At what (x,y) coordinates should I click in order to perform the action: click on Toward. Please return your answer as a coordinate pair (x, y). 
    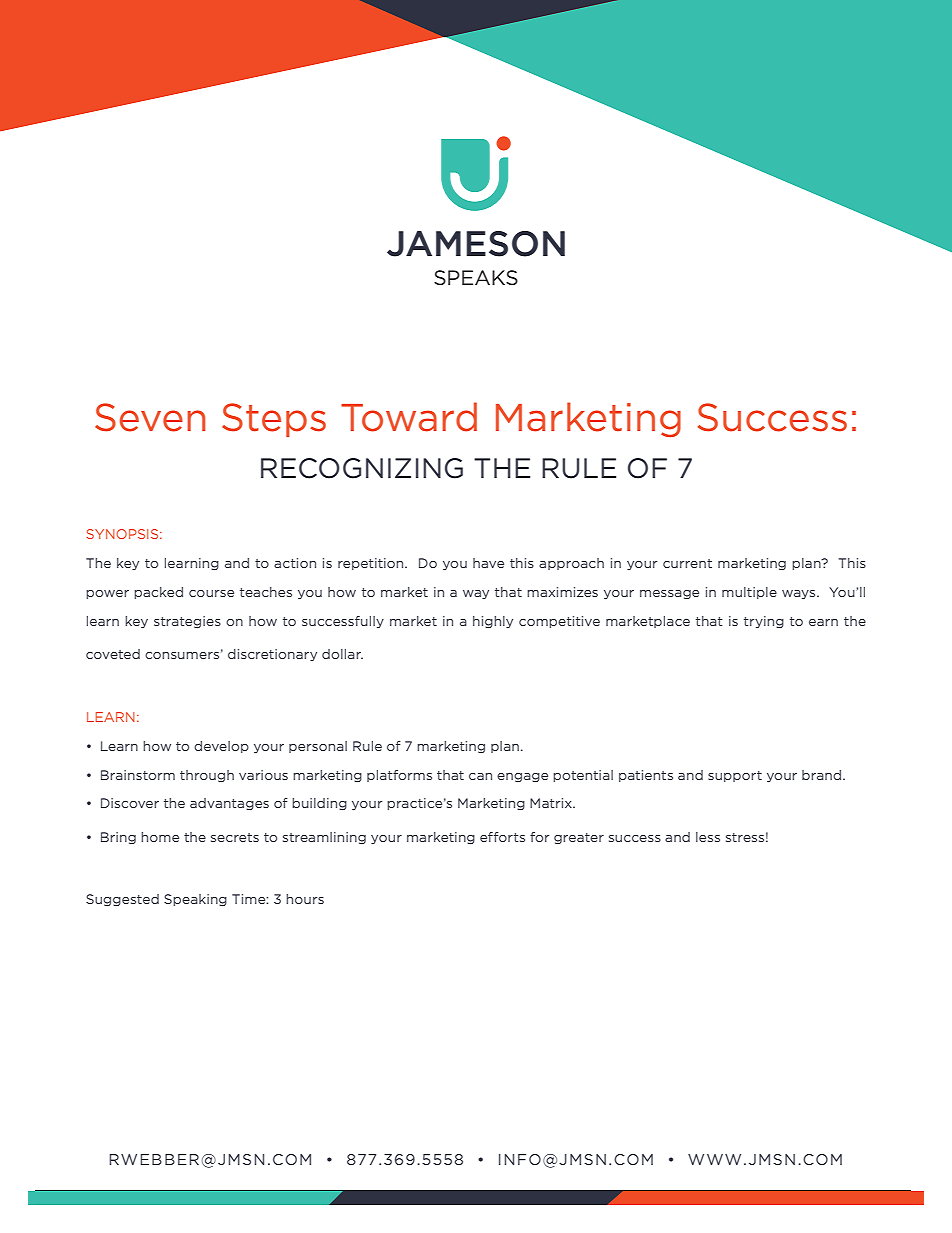
    Looking at the image, I should click on (409, 417).
